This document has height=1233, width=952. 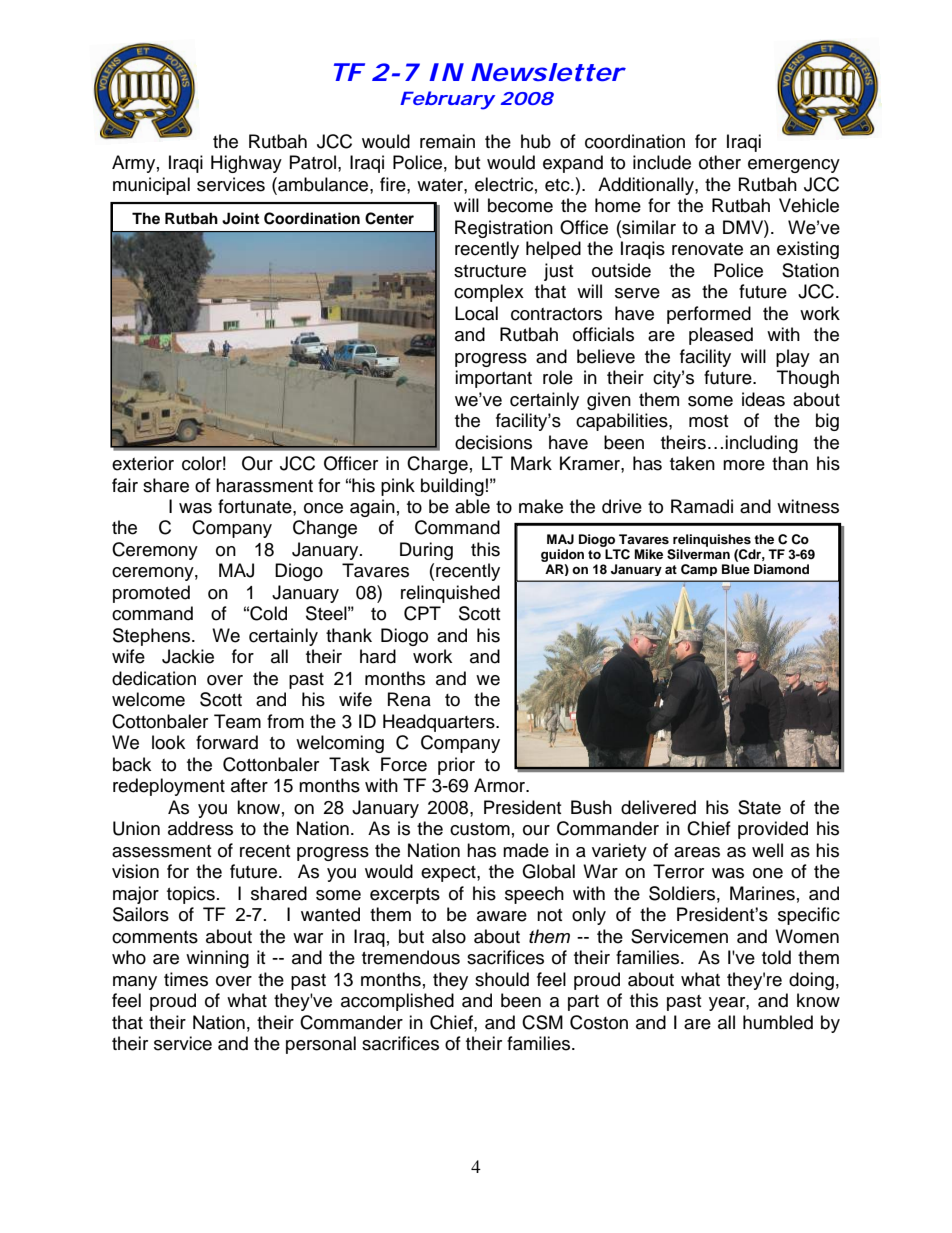 I want to click on should, so click(x=502, y=979).
